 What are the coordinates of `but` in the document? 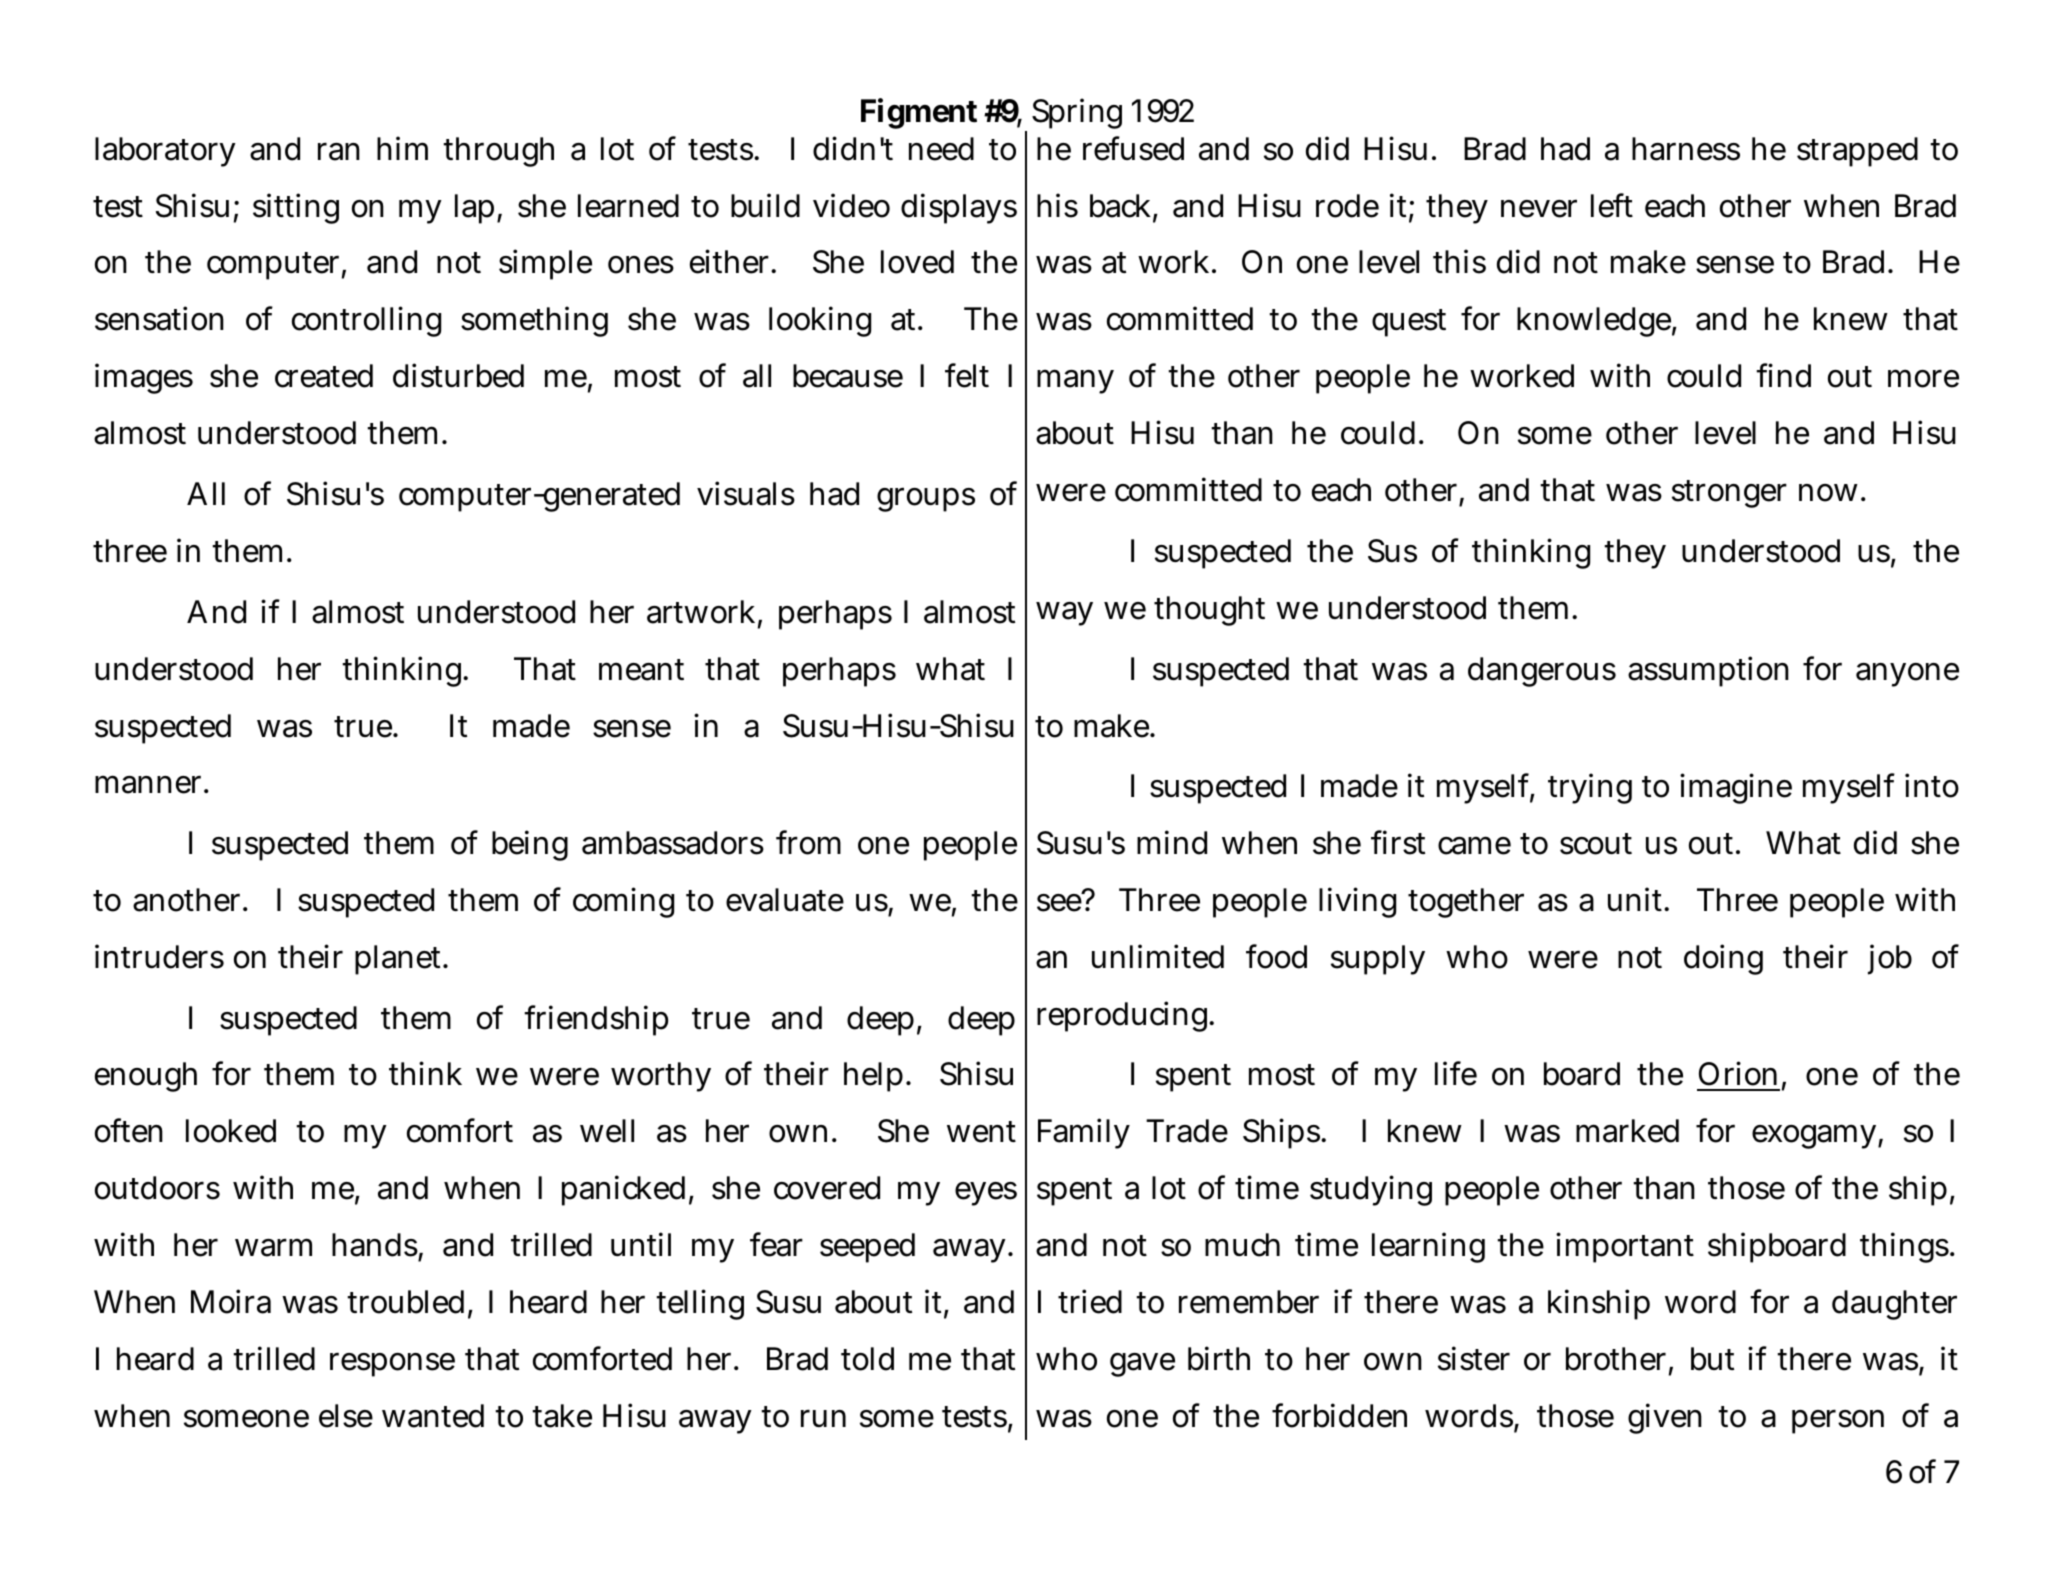 It's located at (1712, 1359).
